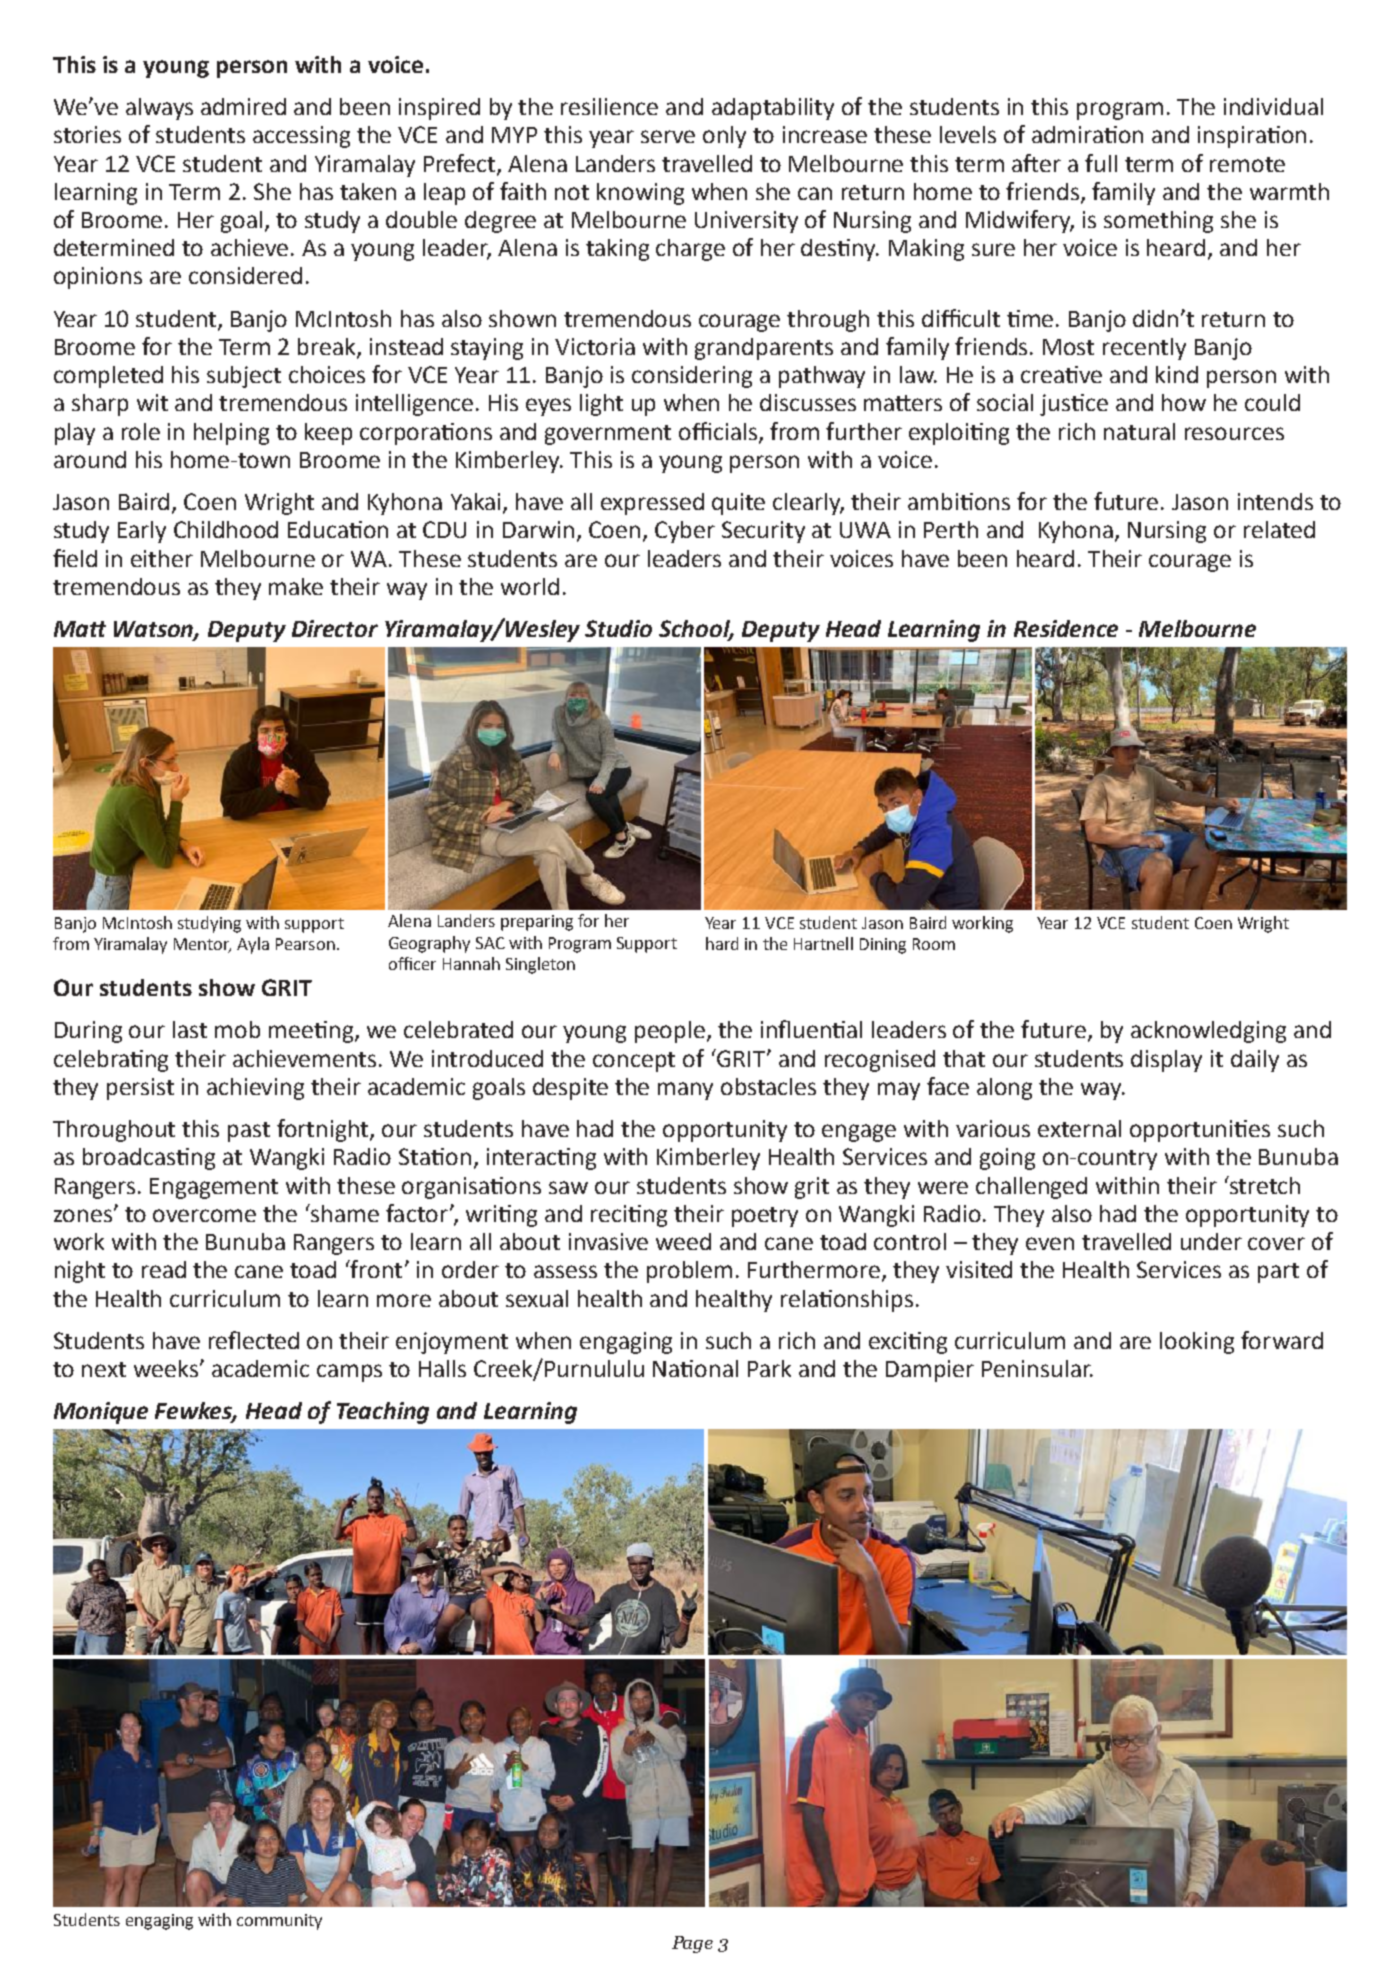 The height and width of the screenshot is (1980, 1400). Describe the element at coordinates (254, 1340) in the screenshot. I see `reflected` at that location.
